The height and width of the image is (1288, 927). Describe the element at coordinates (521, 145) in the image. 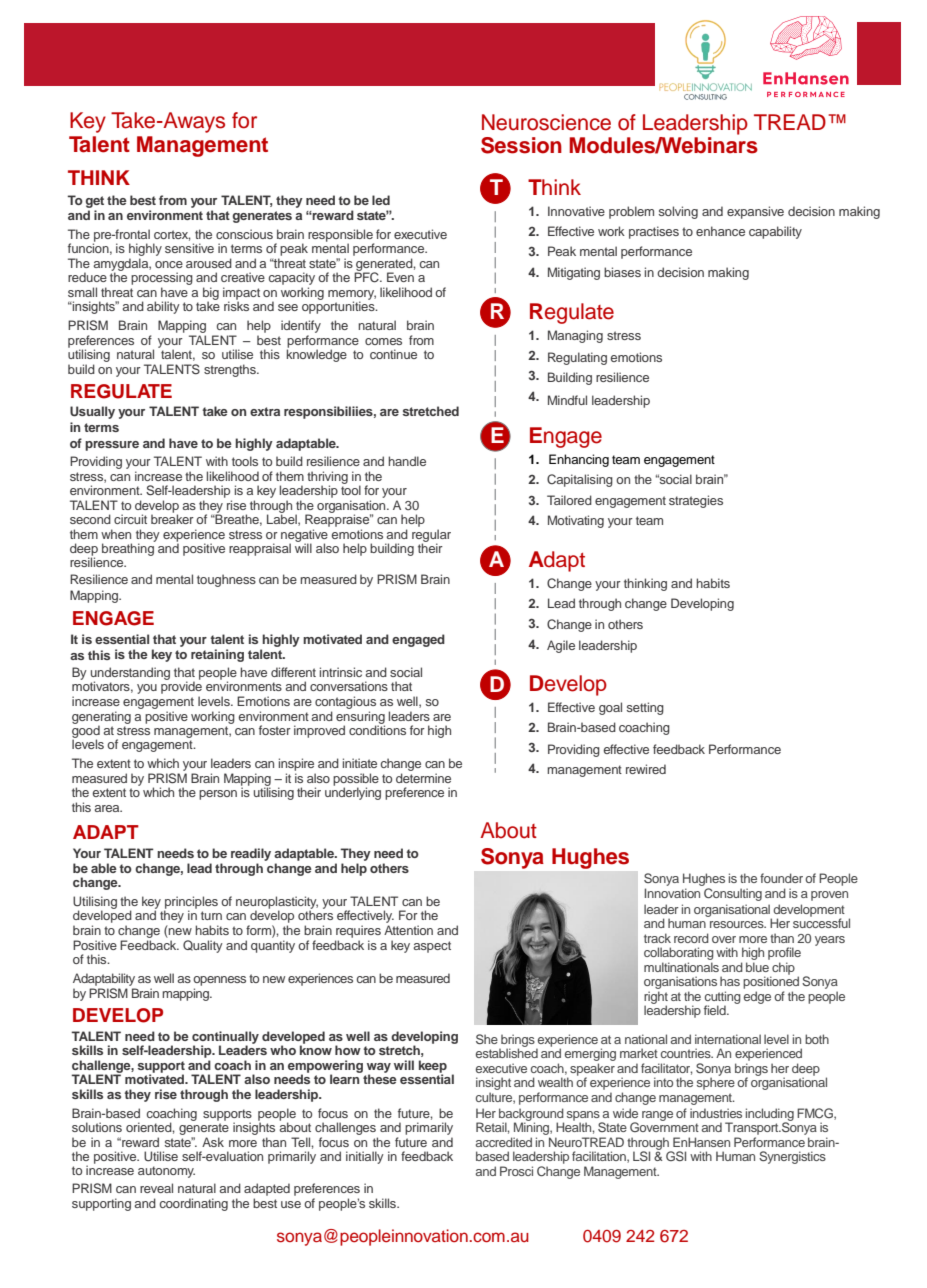

I see `Session` at that location.
